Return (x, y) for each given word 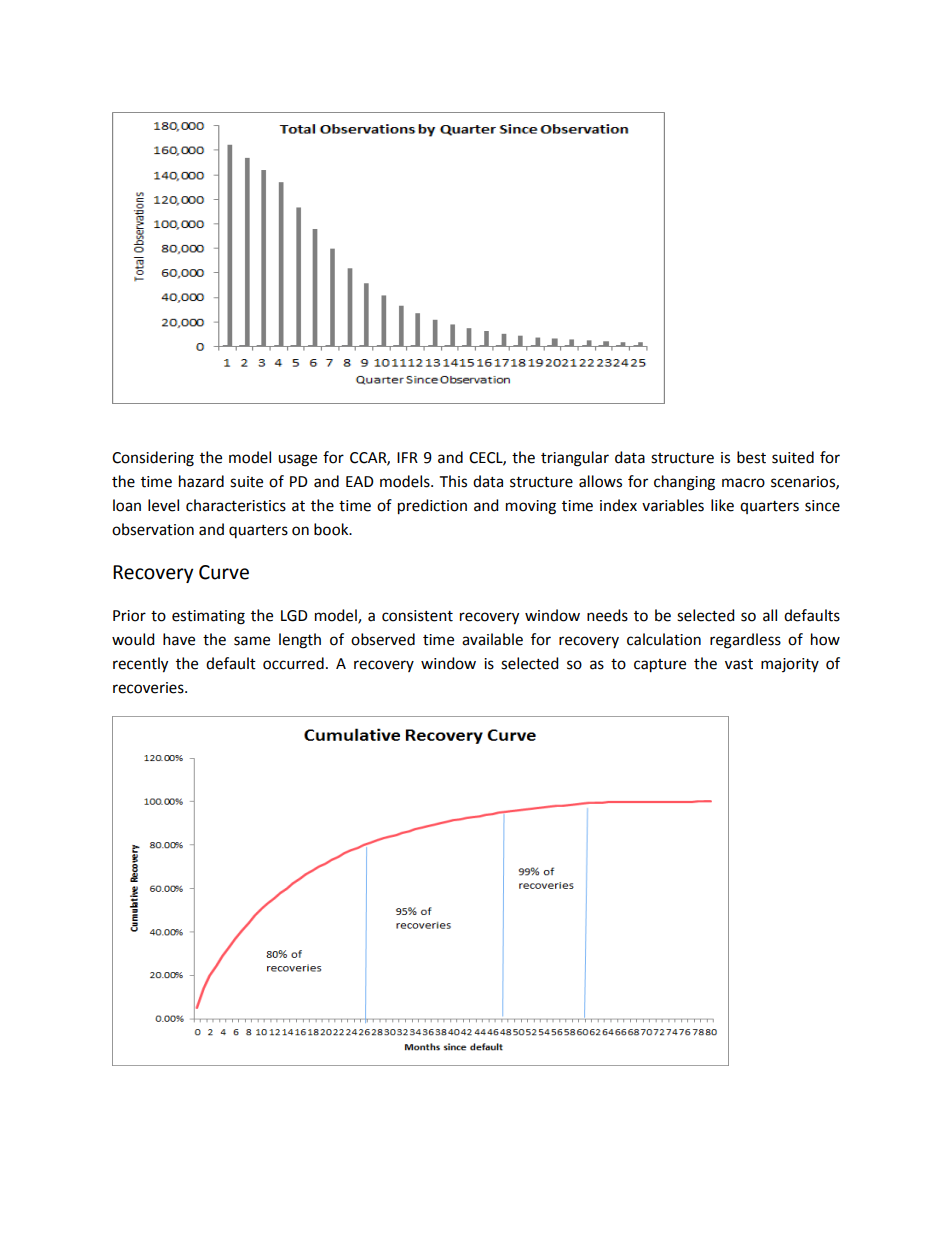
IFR (407, 457)
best (751, 457)
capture (660, 666)
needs (607, 615)
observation (153, 529)
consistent (417, 616)
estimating (208, 617)
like (722, 505)
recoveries (149, 688)
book (332, 529)
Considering (153, 459)
